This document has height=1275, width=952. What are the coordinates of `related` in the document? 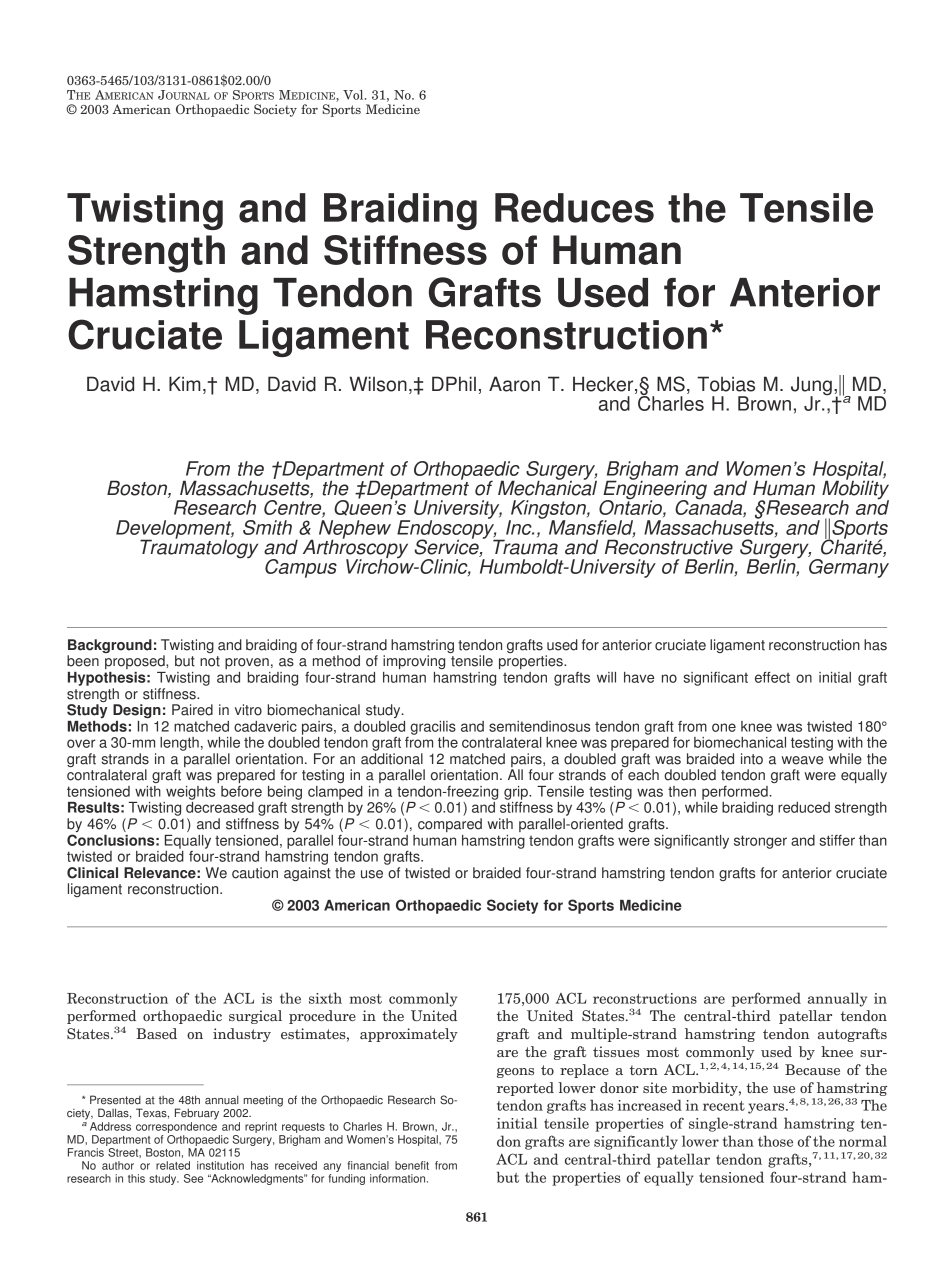 It's located at (173, 1165).
